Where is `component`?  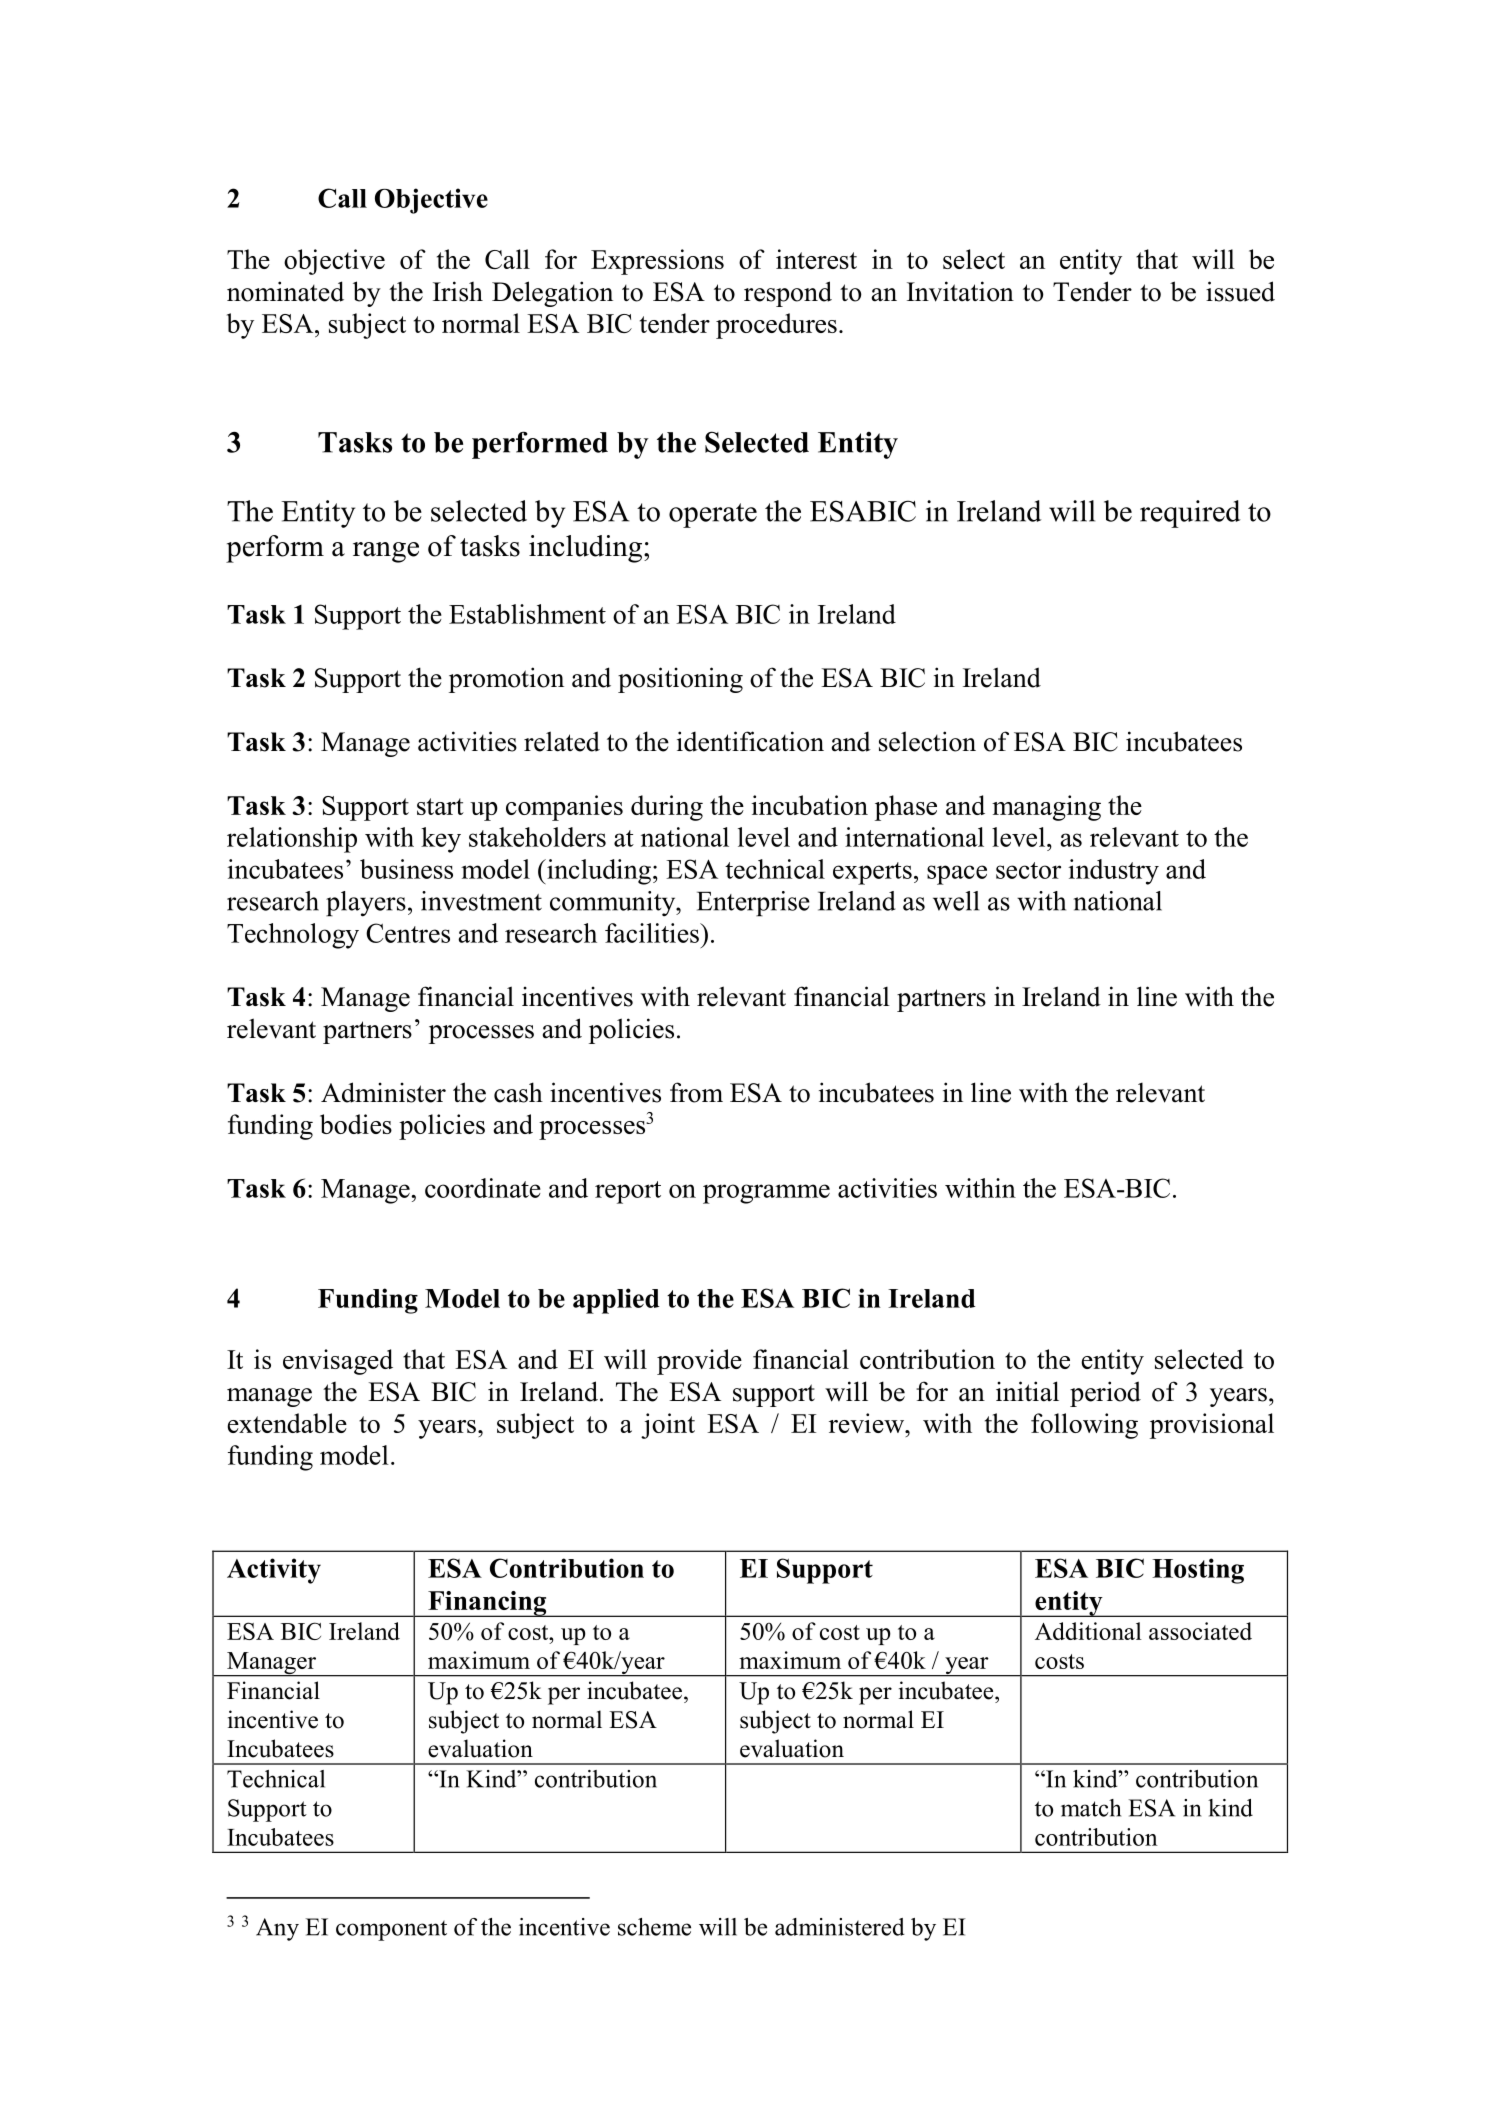 component is located at coordinates (391, 1930).
